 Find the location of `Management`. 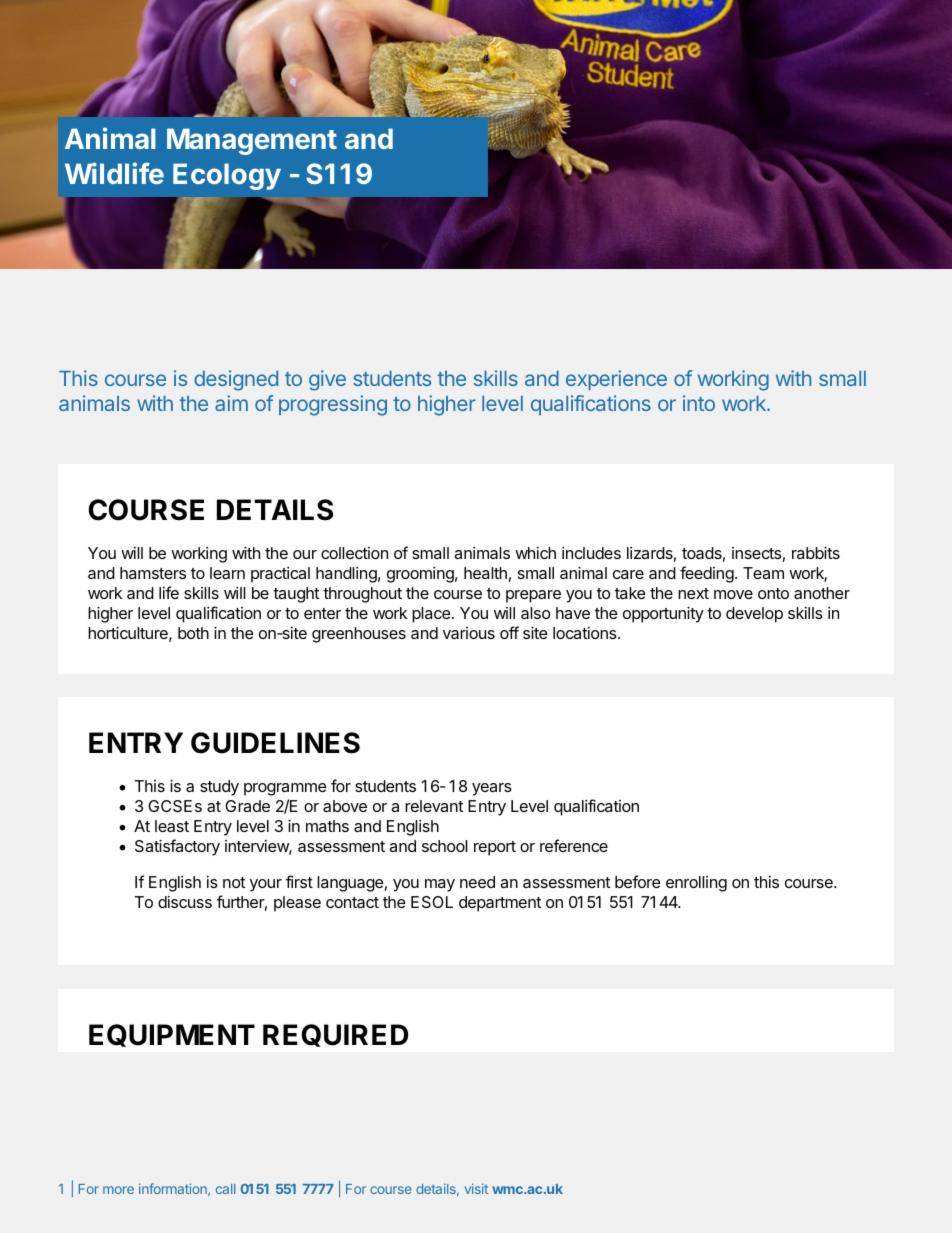

Management is located at coordinates (252, 141).
